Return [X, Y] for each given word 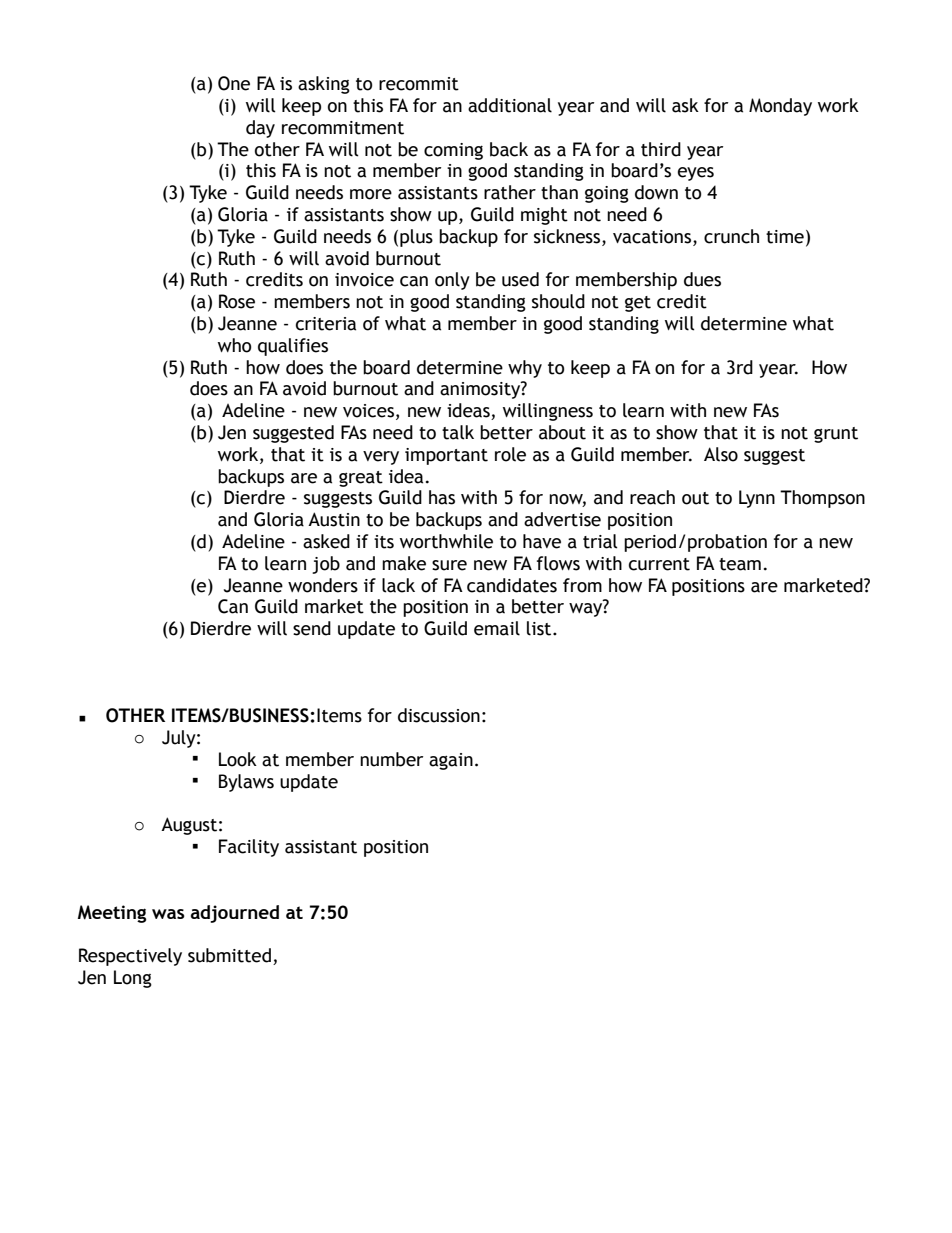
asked [326, 541]
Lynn [757, 499]
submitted [229, 955]
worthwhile [446, 541]
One [234, 83]
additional [510, 105]
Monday [780, 107]
